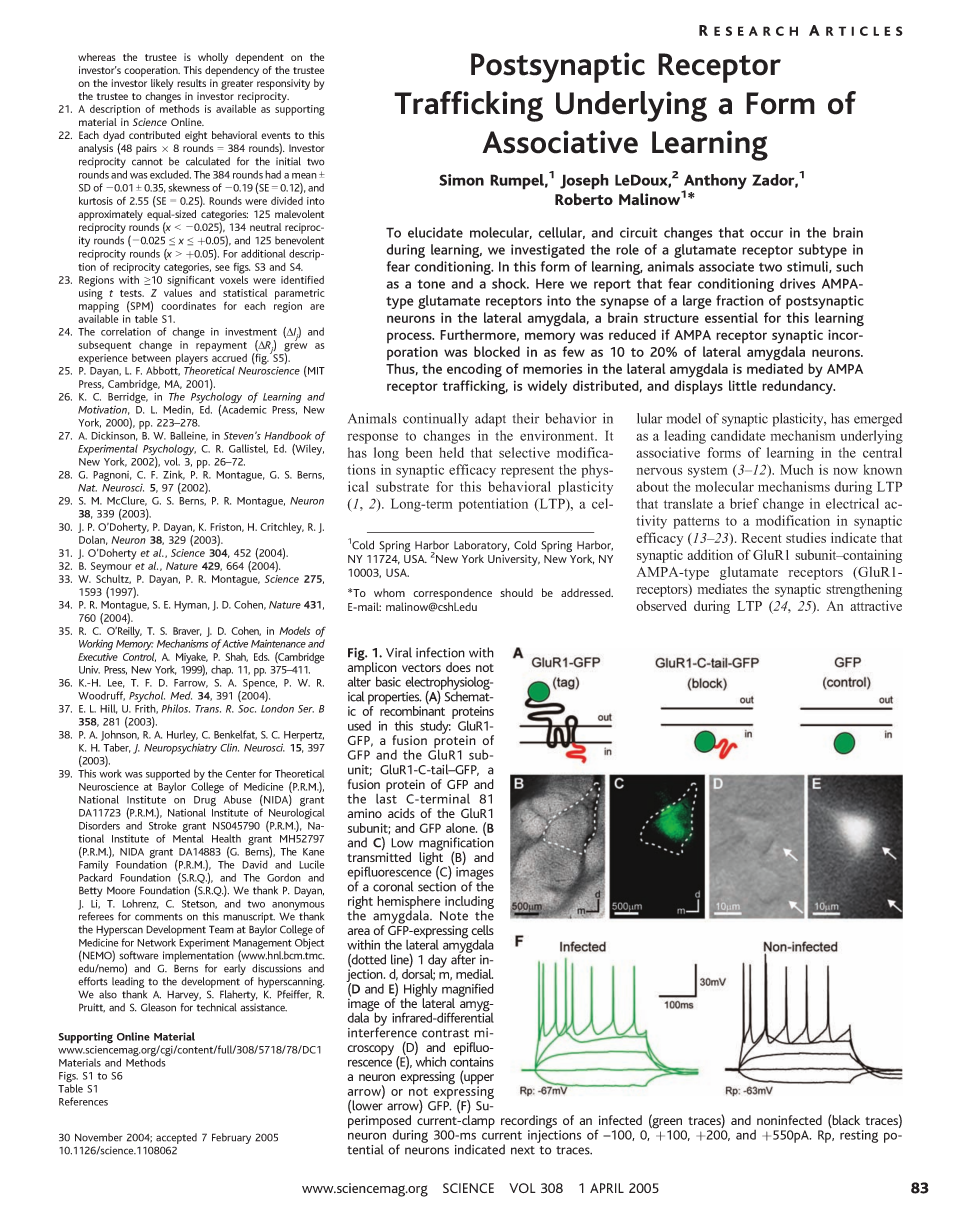 The height and width of the document is (1232, 968). Describe the element at coordinates (859, 1136) in the document. I see `resting` at that location.
